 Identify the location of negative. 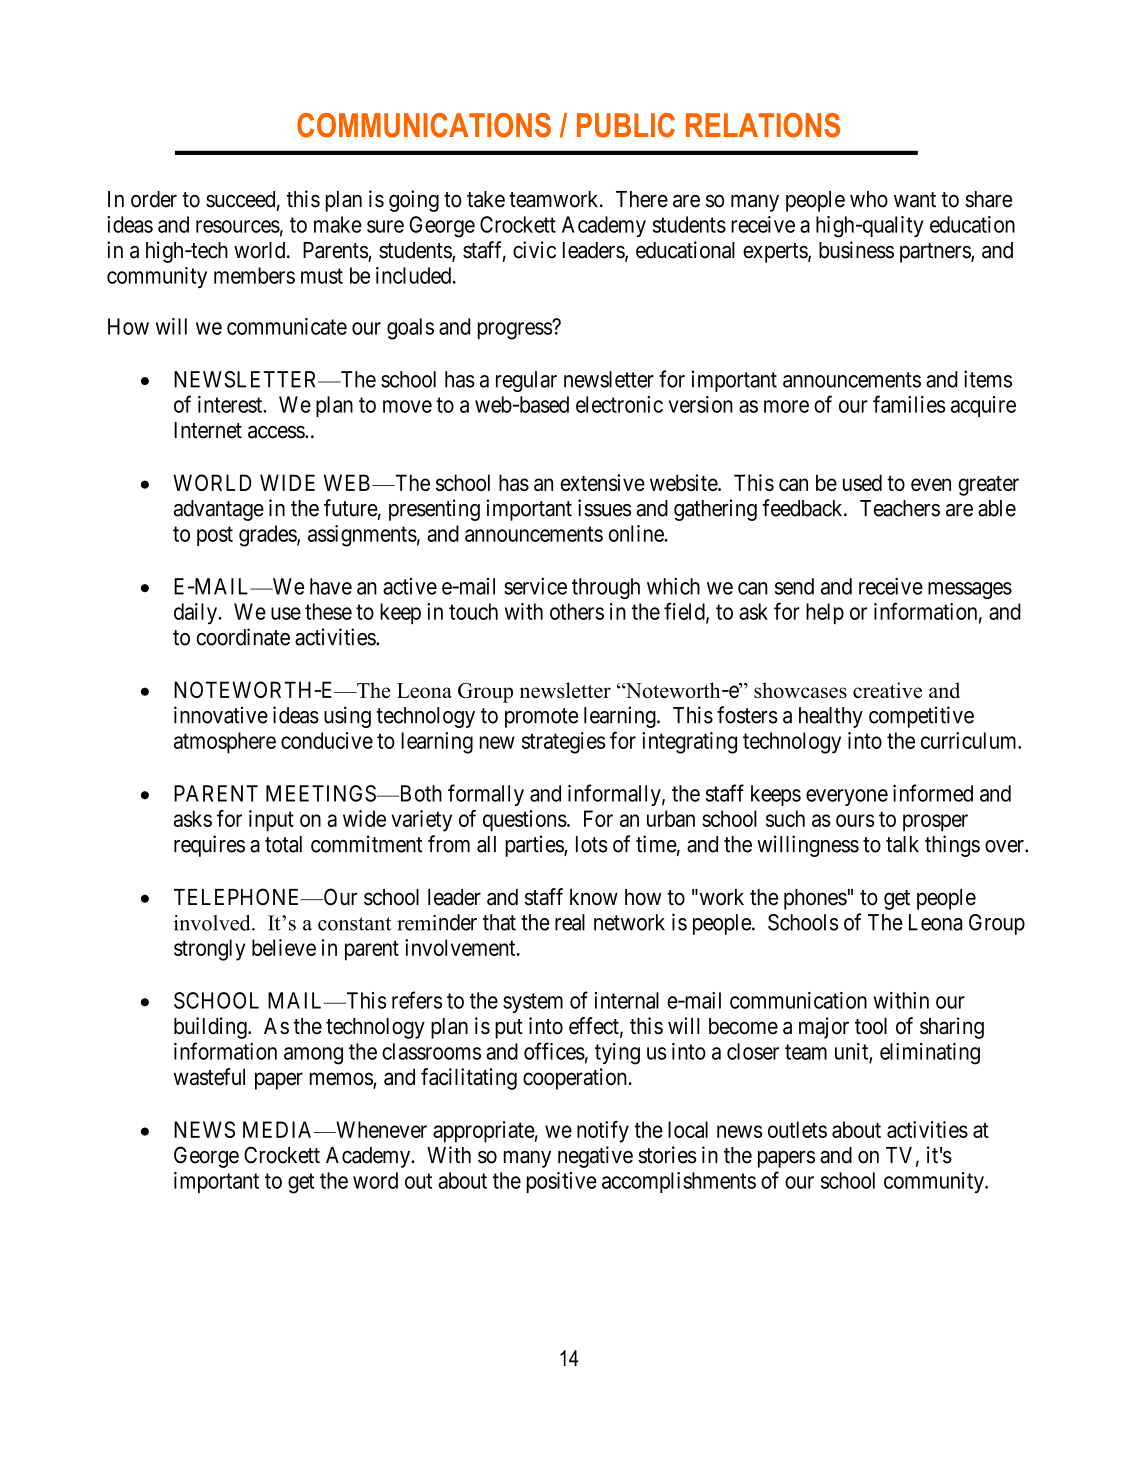
(595, 1157).
